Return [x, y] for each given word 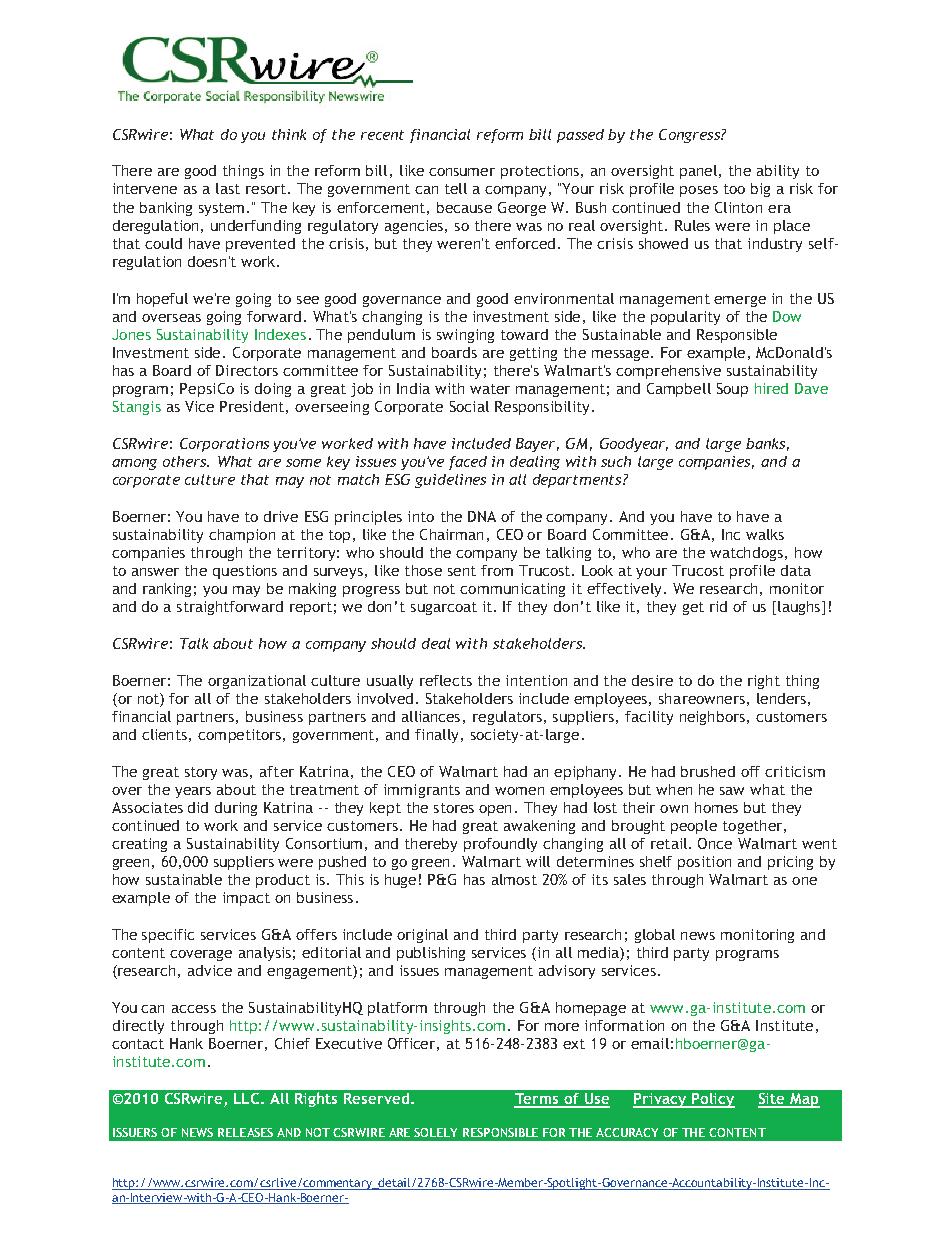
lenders [781, 698]
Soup [732, 390]
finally [438, 736]
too [734, 189]
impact [246, 899]
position [704, 863]
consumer [462, 172]
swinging [465, 336]
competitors [241, 736]
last [228, 188]
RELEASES [245, 1132]
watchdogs [748, 554]
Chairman [451, 534]
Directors [247, 370]
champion [242, 536]
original [422, 936]
